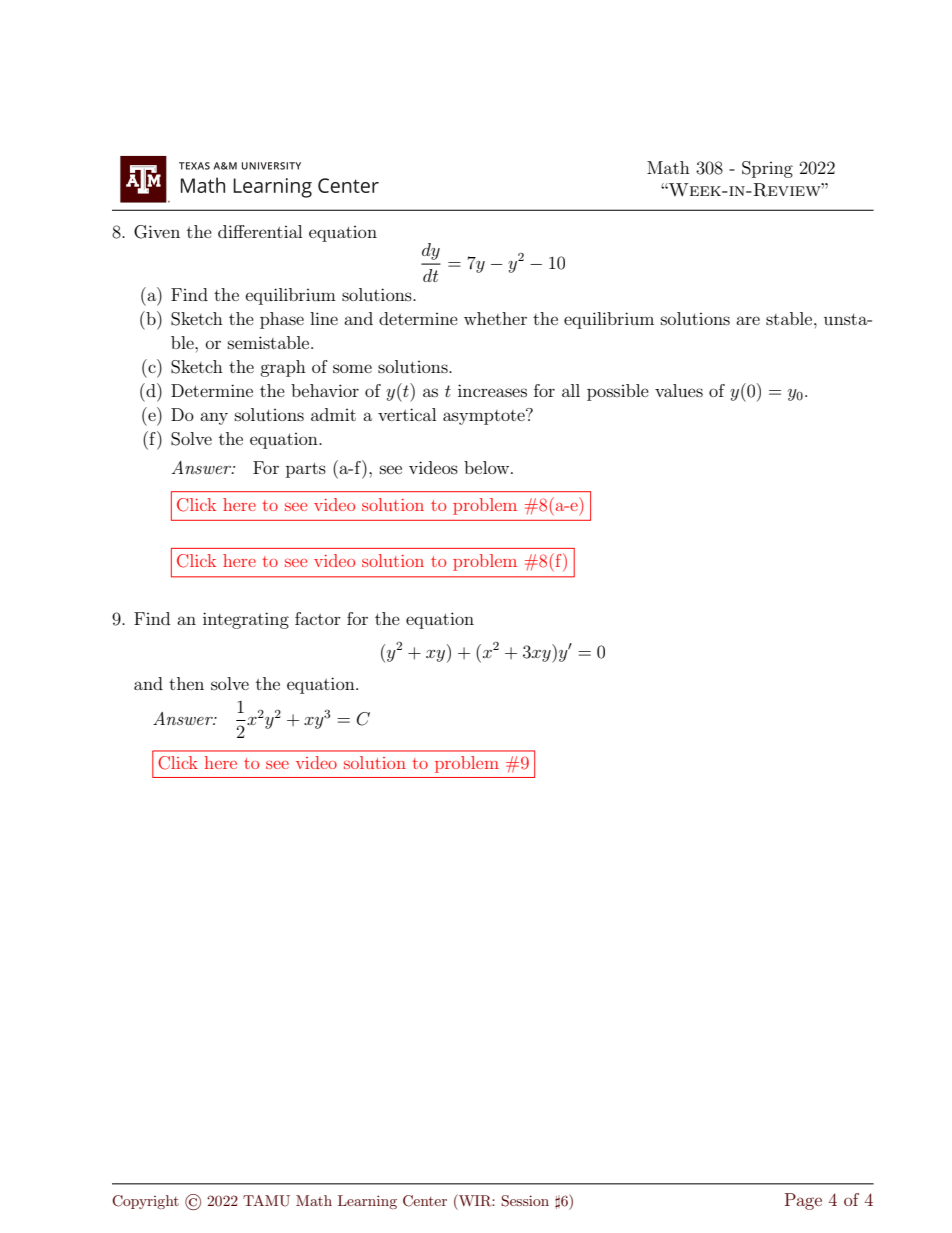  I want to click on differential, so click(260, 231).
